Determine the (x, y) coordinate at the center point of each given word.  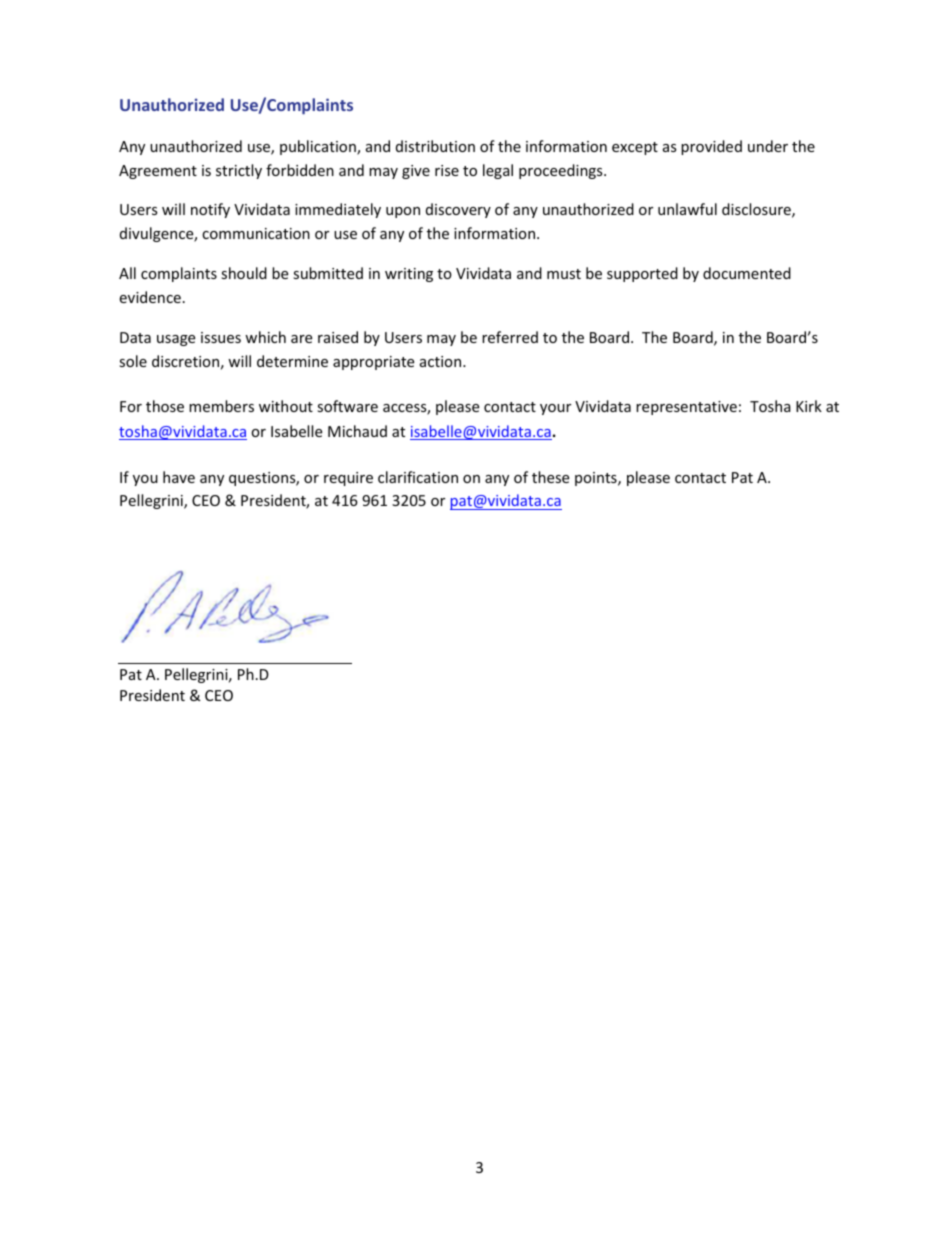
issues (221, 337)
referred (510, 337)
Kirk (809, 406)
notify (210, 210)
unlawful (687, 209)
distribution (435, 146)
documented (747, 273)
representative (686, 408)
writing (409, 275)
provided (711, 147)
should (244, 273)
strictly (239, 171)
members (221, 406)
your (555, 409)
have (179, 477)
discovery (458, 210)
